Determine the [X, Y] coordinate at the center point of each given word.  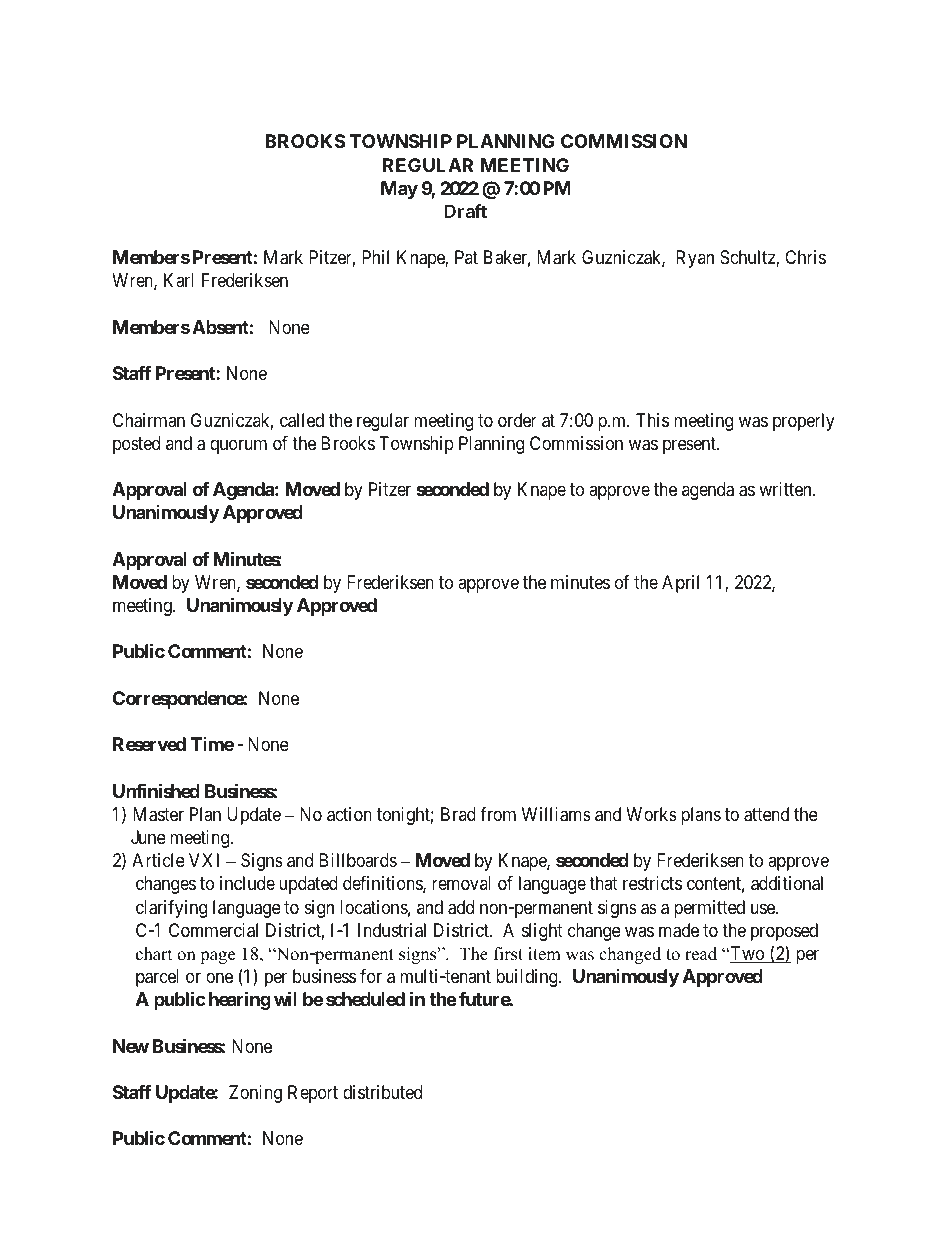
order [517, 420]
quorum [238, 446]
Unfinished [156, 790]
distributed [382, 1092]
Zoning [255, 1094]
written [786, 489]
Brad [458, 814]
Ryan [695, 259]
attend [766, 814]
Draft [465, 211]
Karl [179, 280]
